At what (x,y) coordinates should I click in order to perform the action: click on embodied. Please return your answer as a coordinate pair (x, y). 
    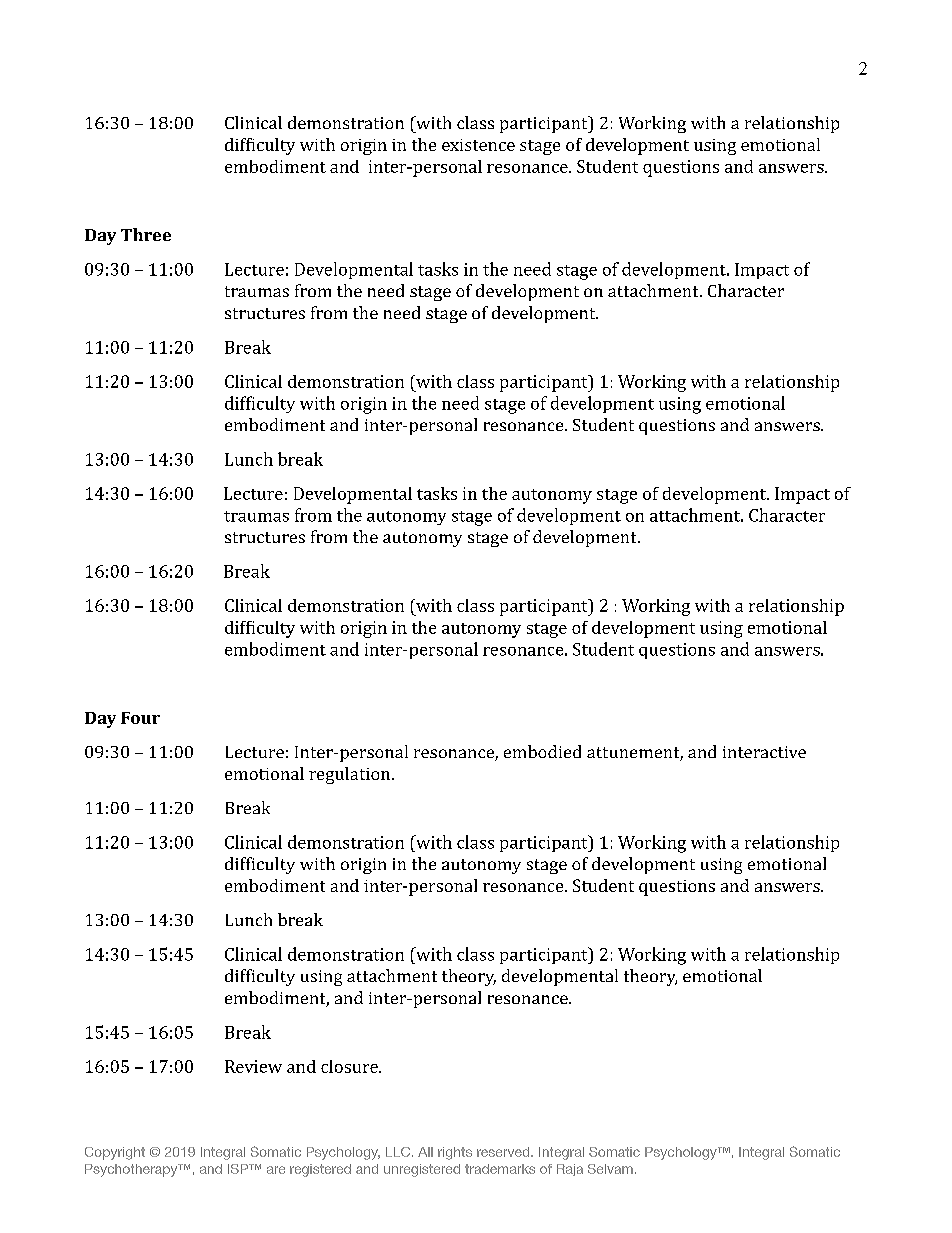
    Looking at the image, I should click on (542, 751).
